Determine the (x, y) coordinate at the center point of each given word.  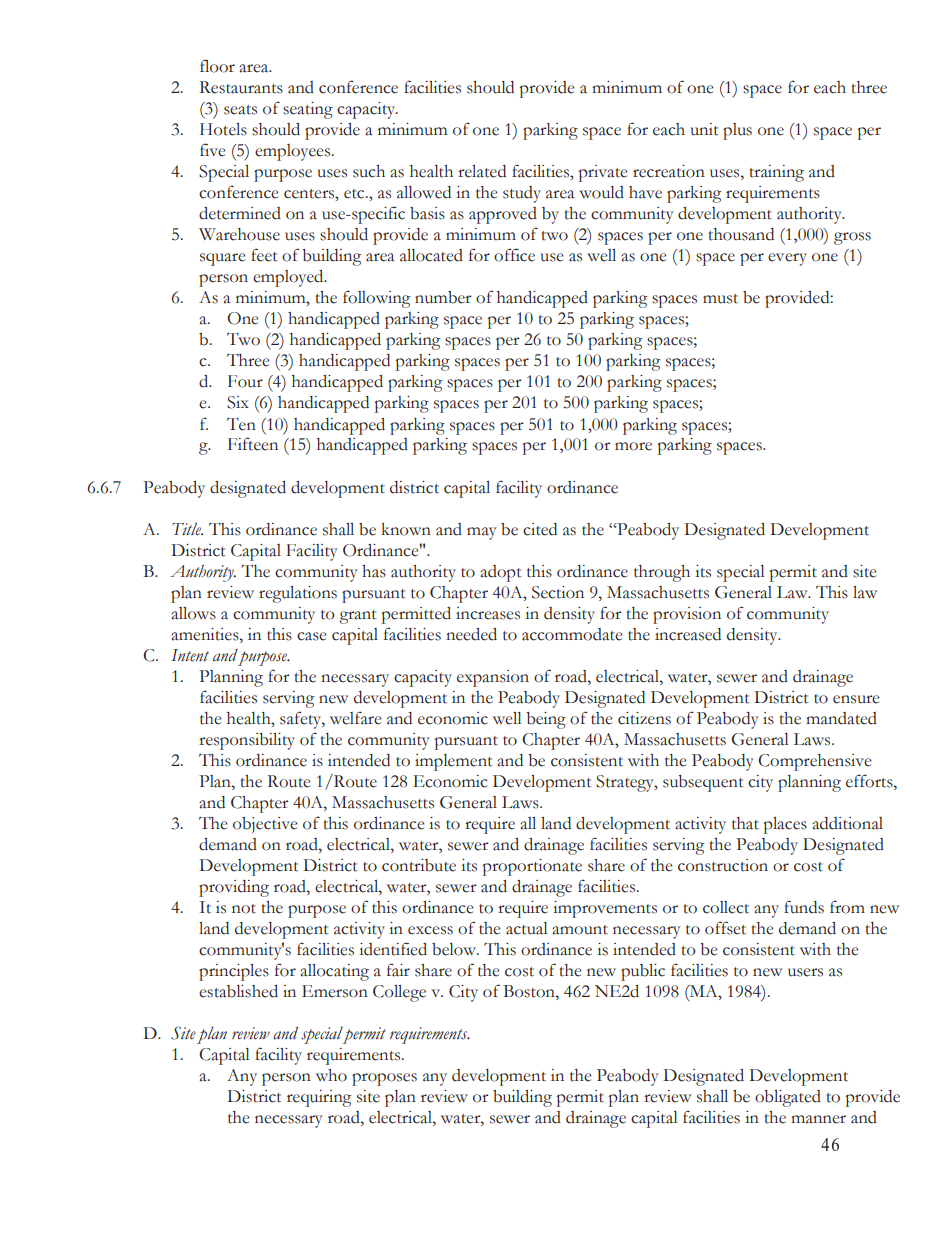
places (785, 825)
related (482, 171)
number (443, 297)
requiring (319, 1098)
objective (265, 825)
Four (245, 381)
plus (737, 131)
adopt (501, 573)
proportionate (532, 867)
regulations (298, 594)
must (720, 299)
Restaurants (241, 87)
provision (687, 615)
